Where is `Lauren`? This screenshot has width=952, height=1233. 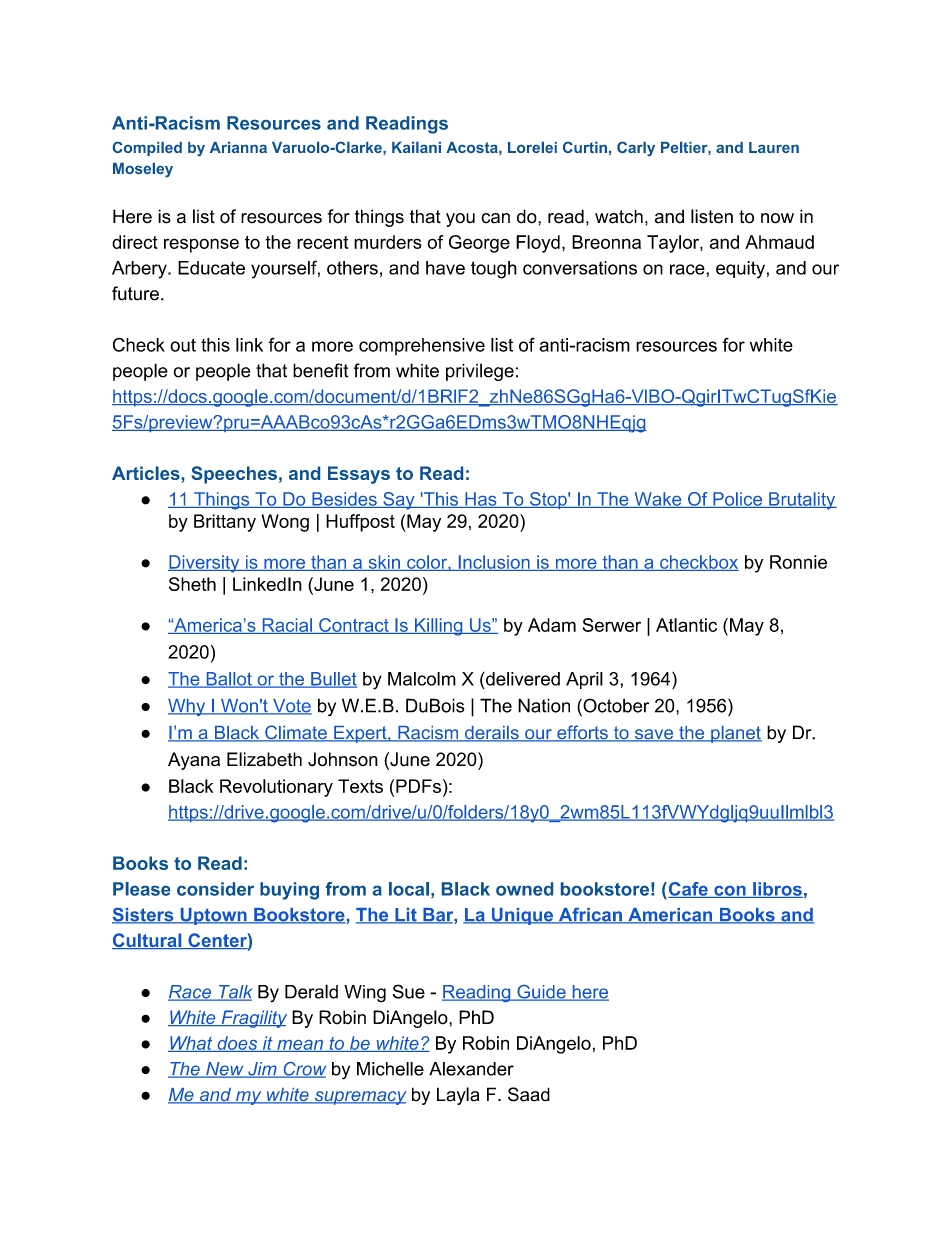
Lauren is located at coordinates (774, 147).
